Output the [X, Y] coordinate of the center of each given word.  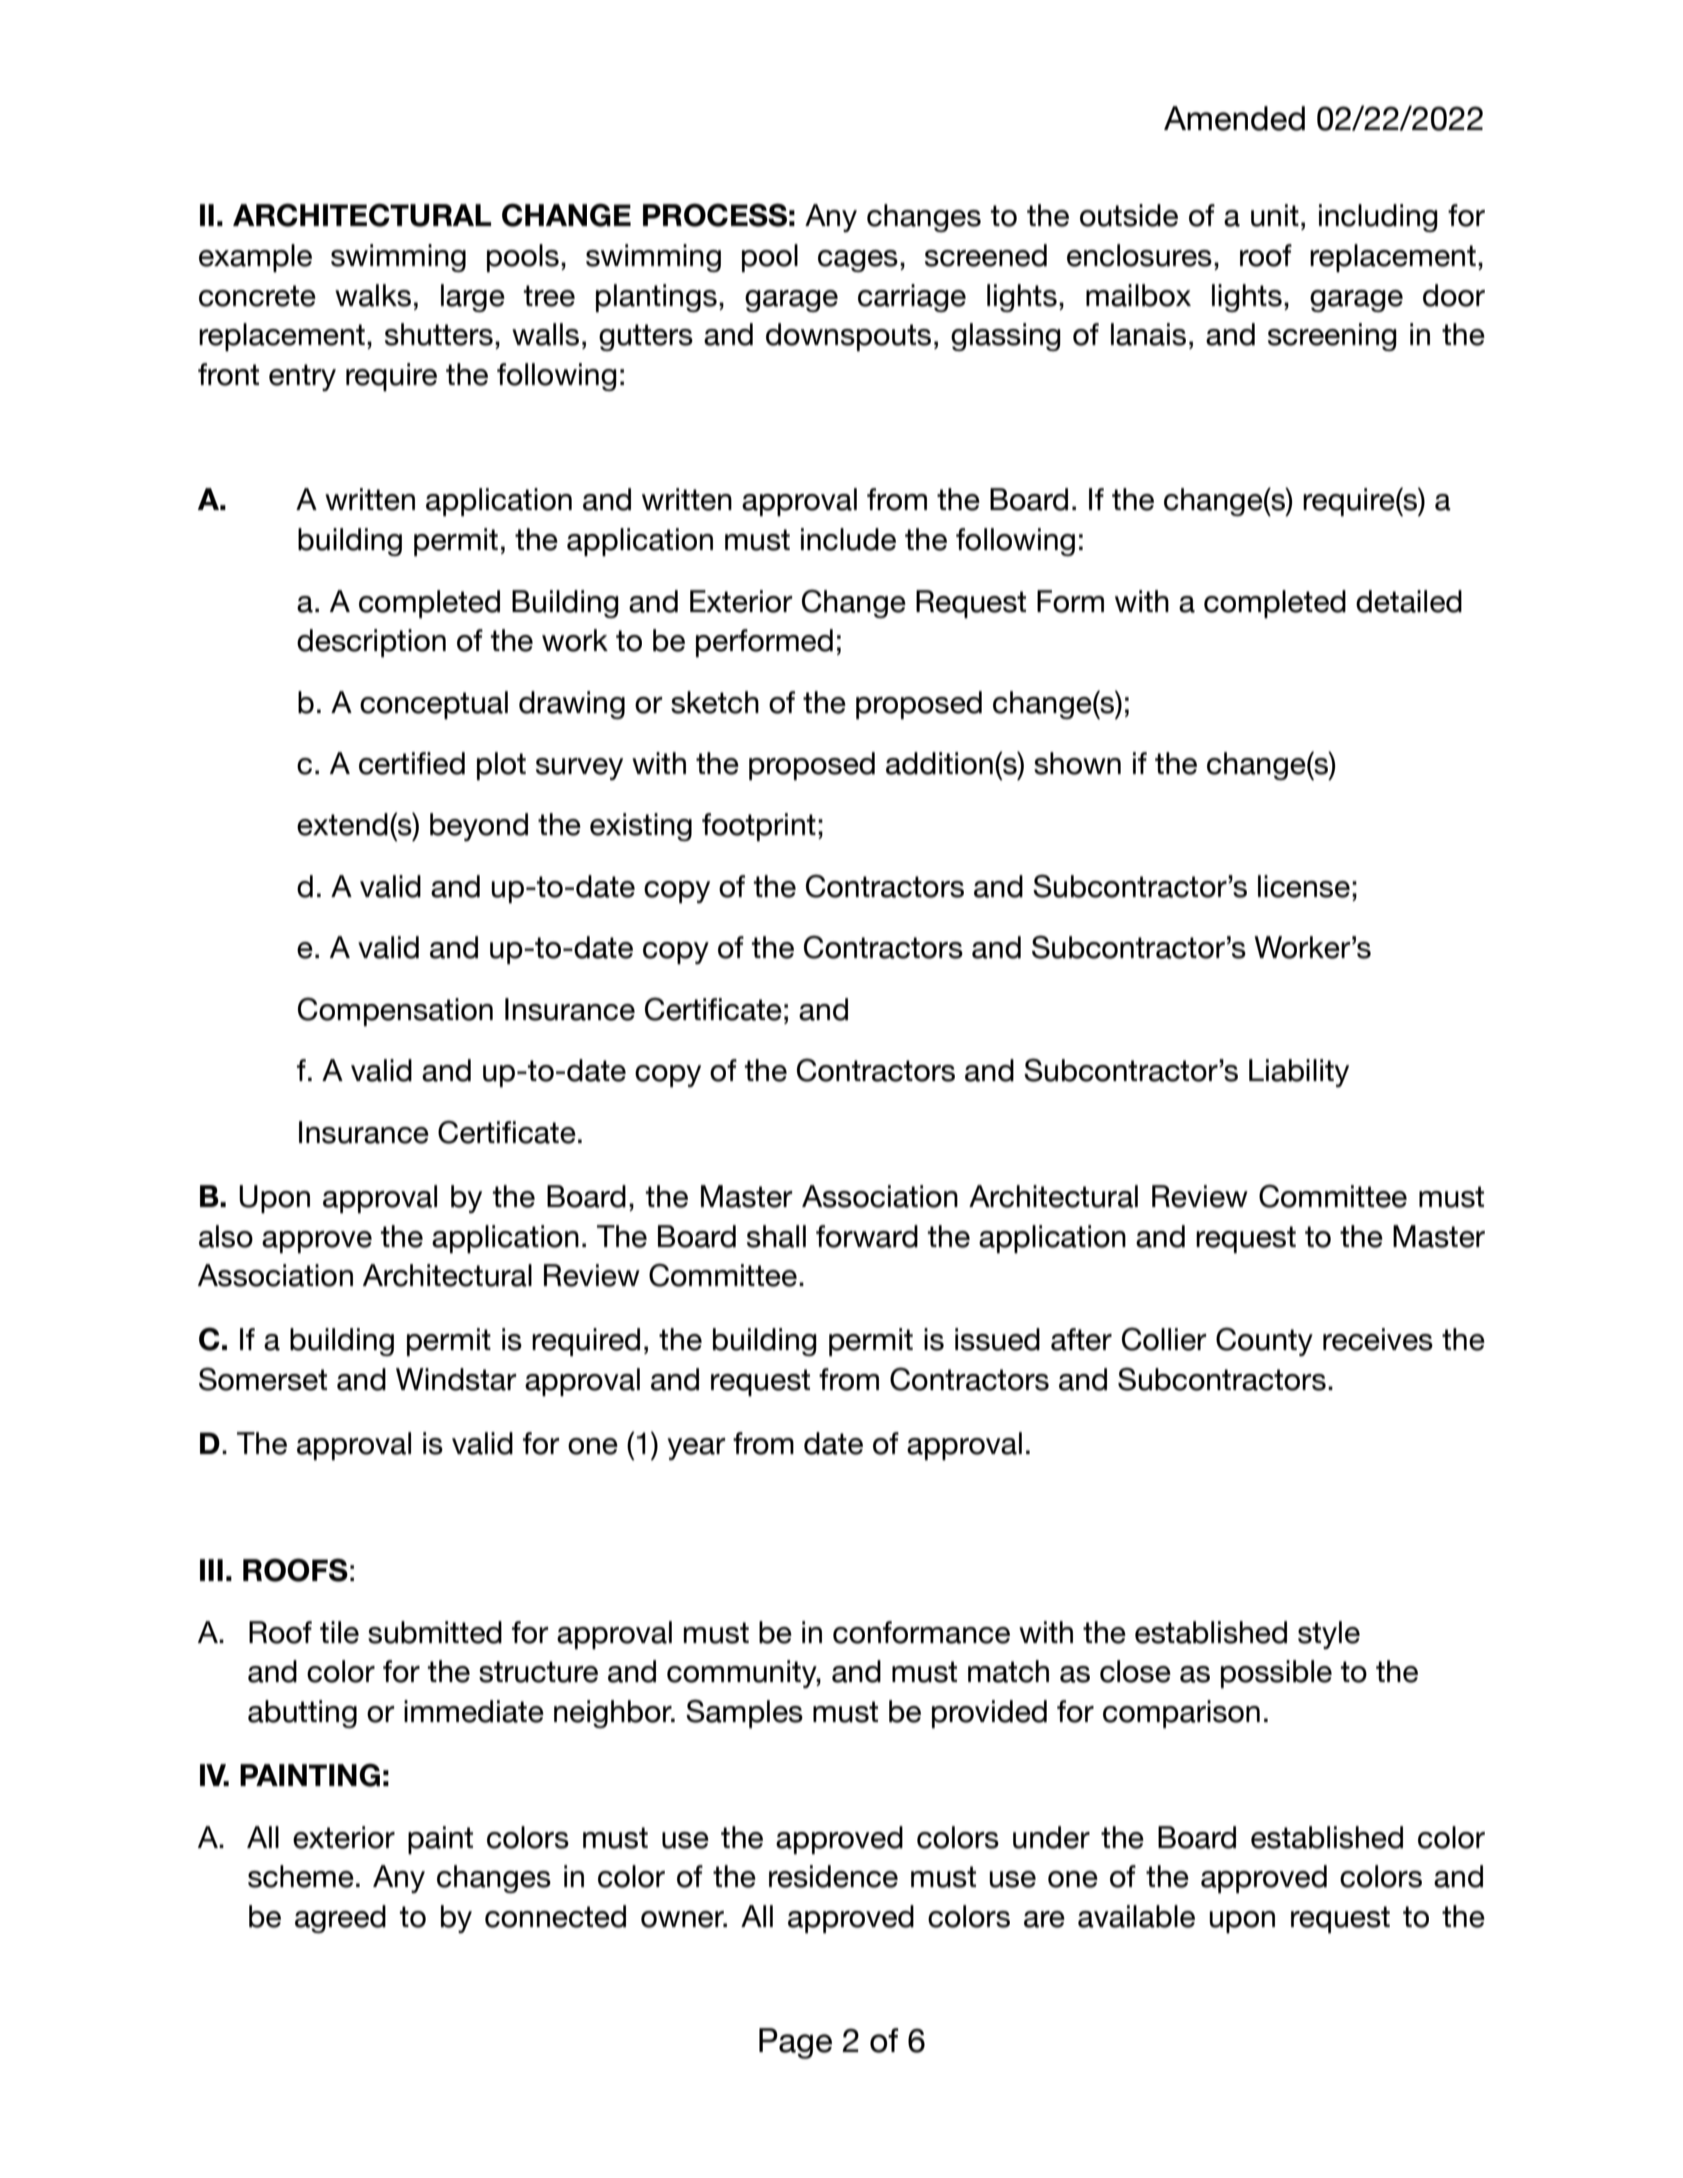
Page [795, 2043]
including [1378, 218]
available [1136, 1916]
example [255, 258]
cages [858, 261]
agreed [340, 1919]
